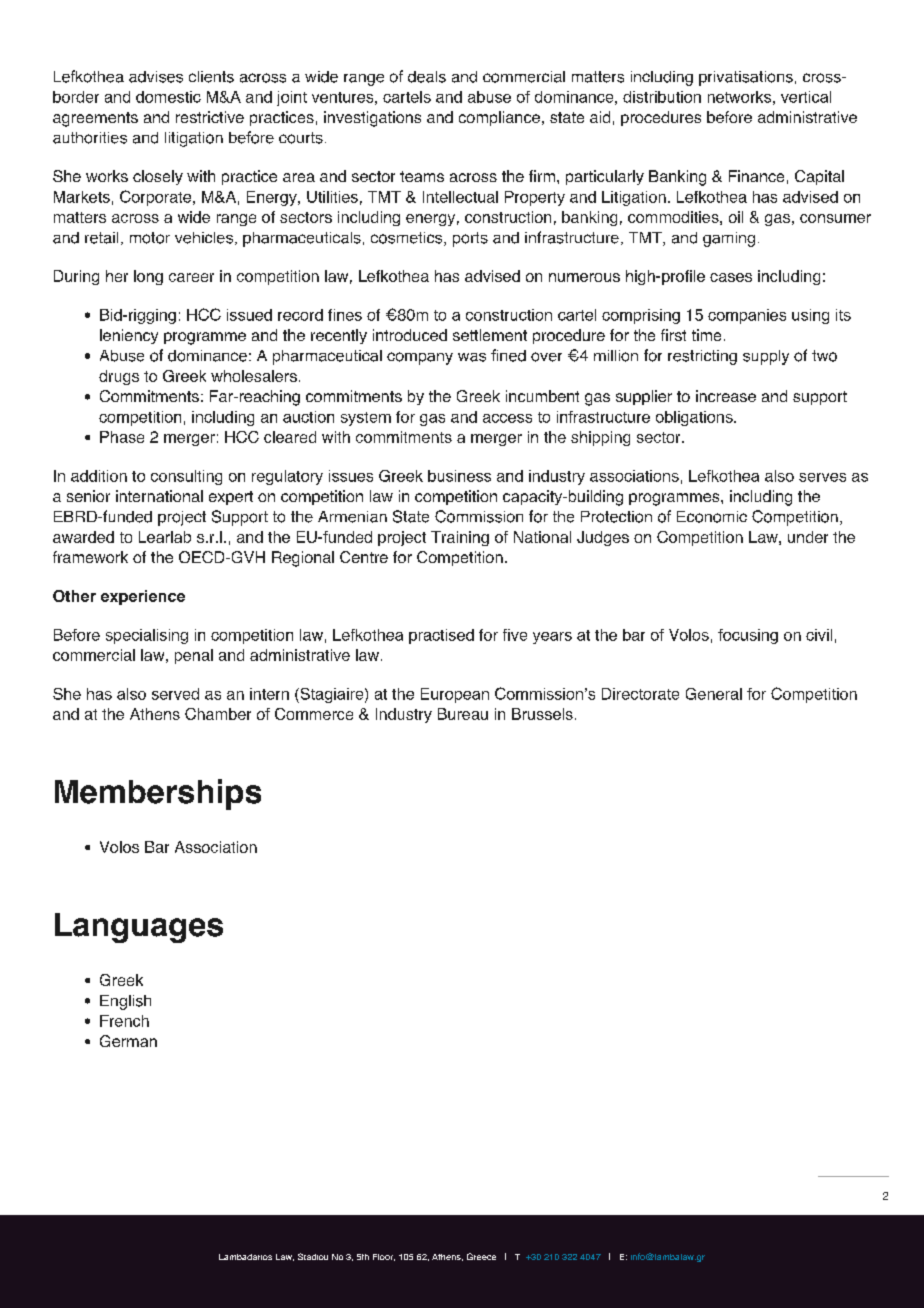 This image has width=924, height=1308. I want to click on penal, so click(194, 656).
